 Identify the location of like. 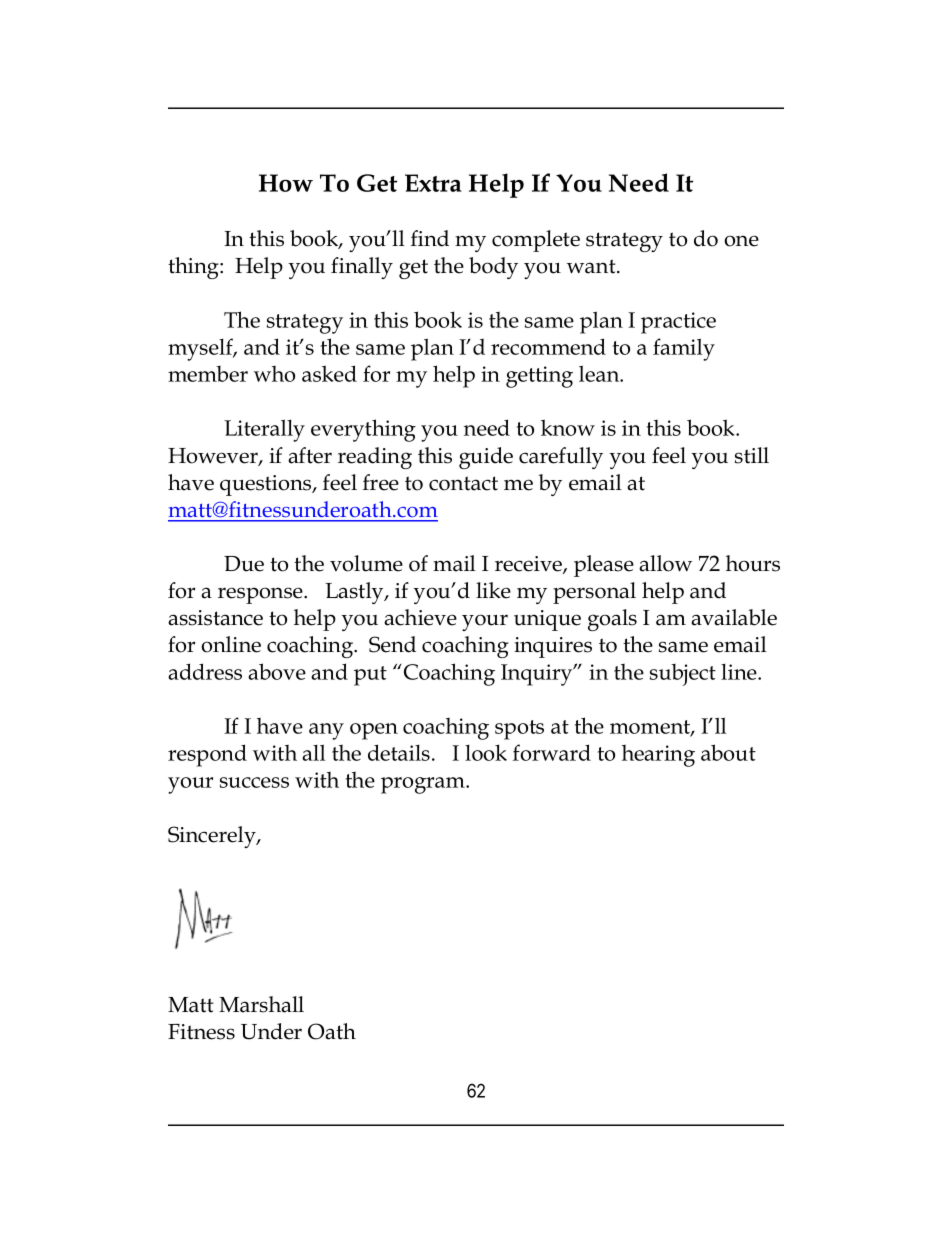
(493, 590).
